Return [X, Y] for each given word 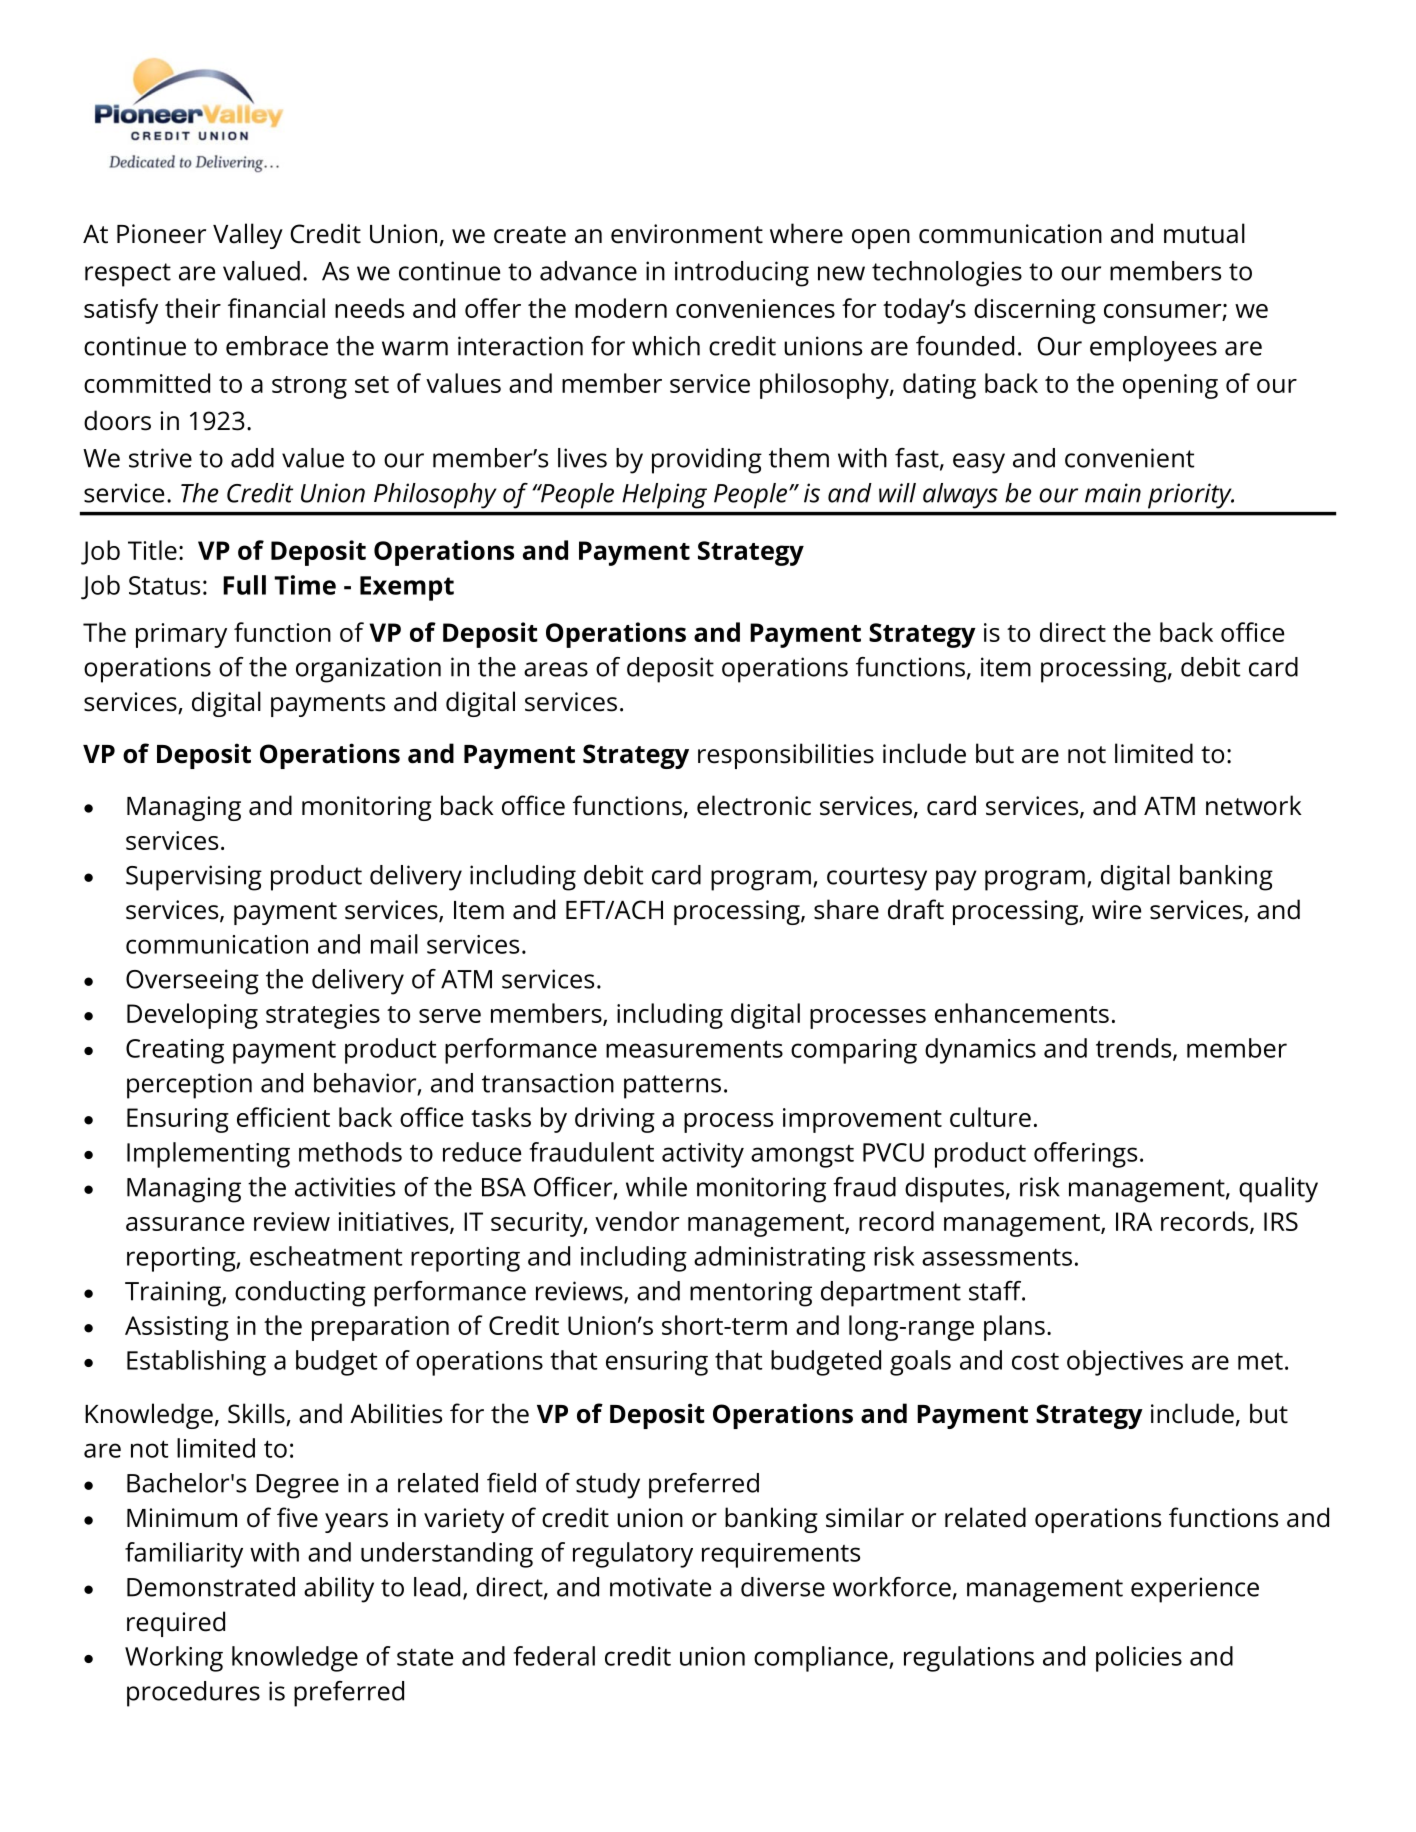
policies [1139, 1659]
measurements [694, 1049]
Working [174, 1659]
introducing [742, 274]
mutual [1204, 233]
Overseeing [192, 982]
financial [276, 308]
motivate [660, 1587]
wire [1116, 910]
